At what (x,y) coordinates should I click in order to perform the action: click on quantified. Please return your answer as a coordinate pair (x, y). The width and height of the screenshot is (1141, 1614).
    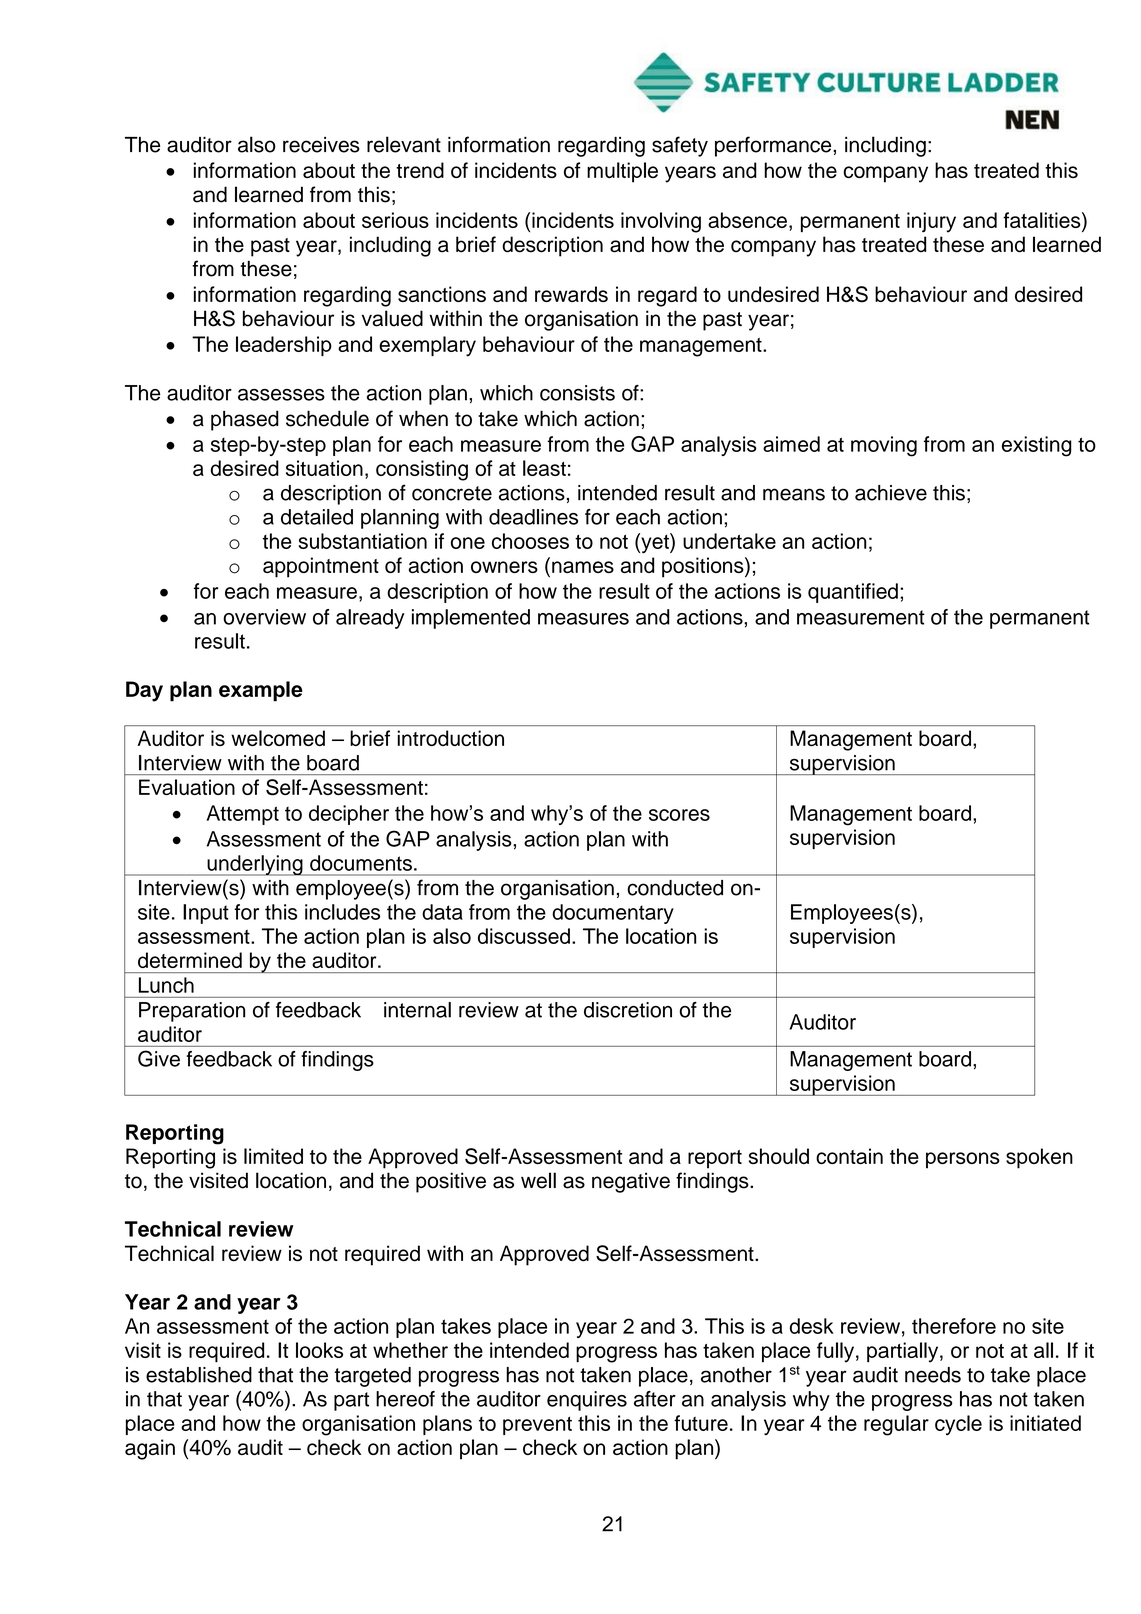
    Looking at the image, I should click on (853, 593).
